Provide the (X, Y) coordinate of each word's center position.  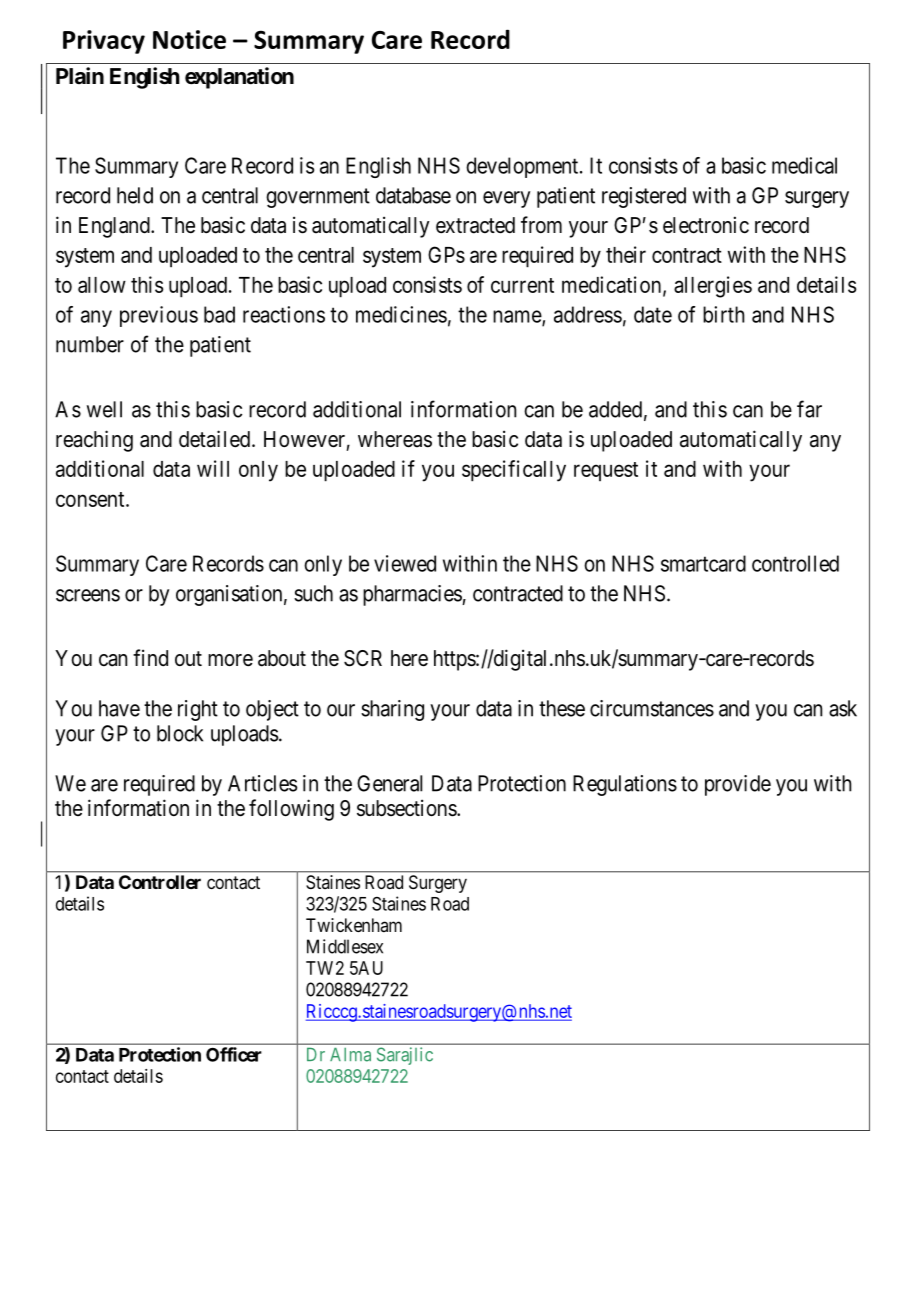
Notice (189, 39)
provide (738, 785)
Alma (350, 1055)
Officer (234, 1054)
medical (804, 165)
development (523, 167)
